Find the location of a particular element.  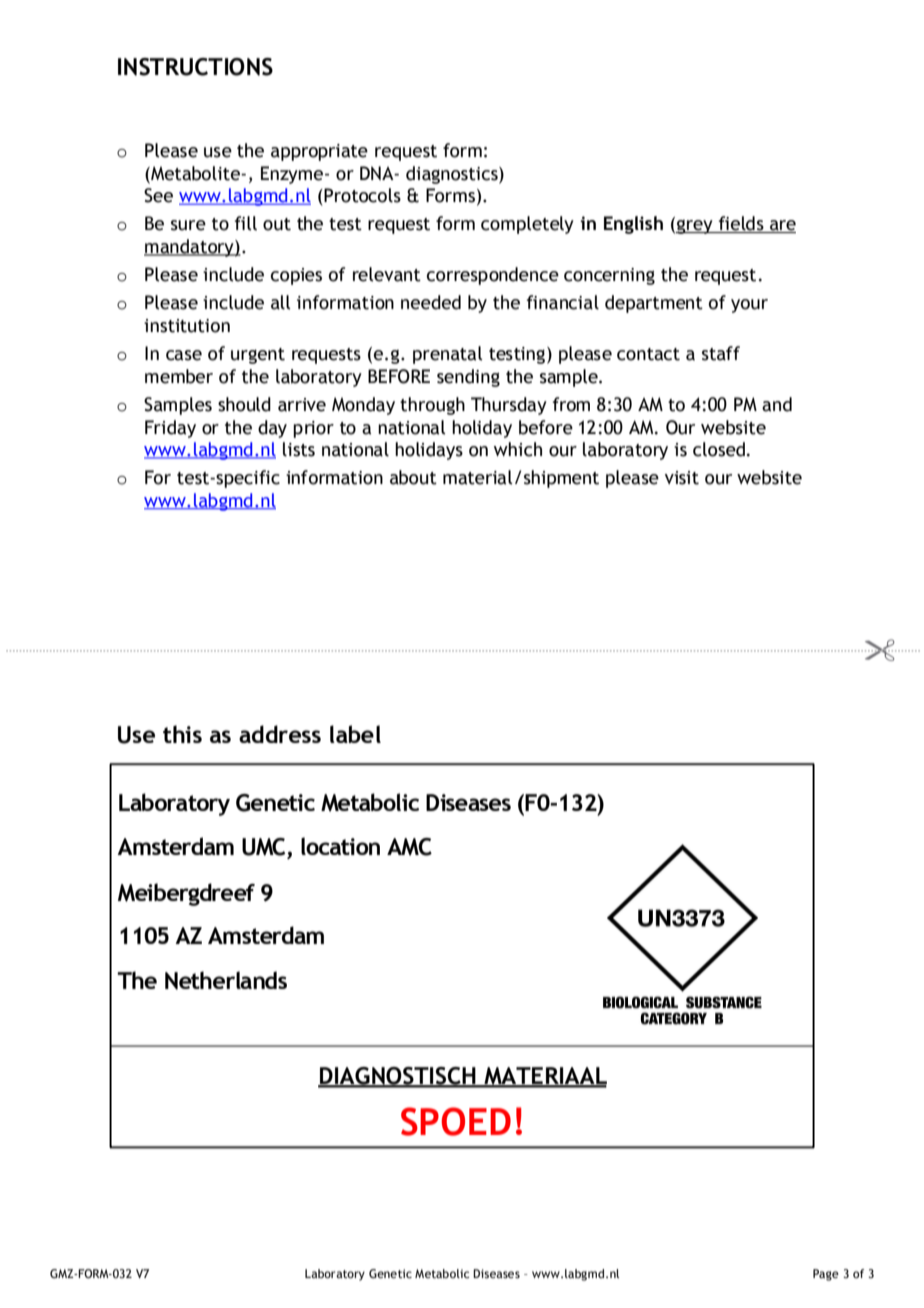

UMC is located at coordinates (265, 848).
